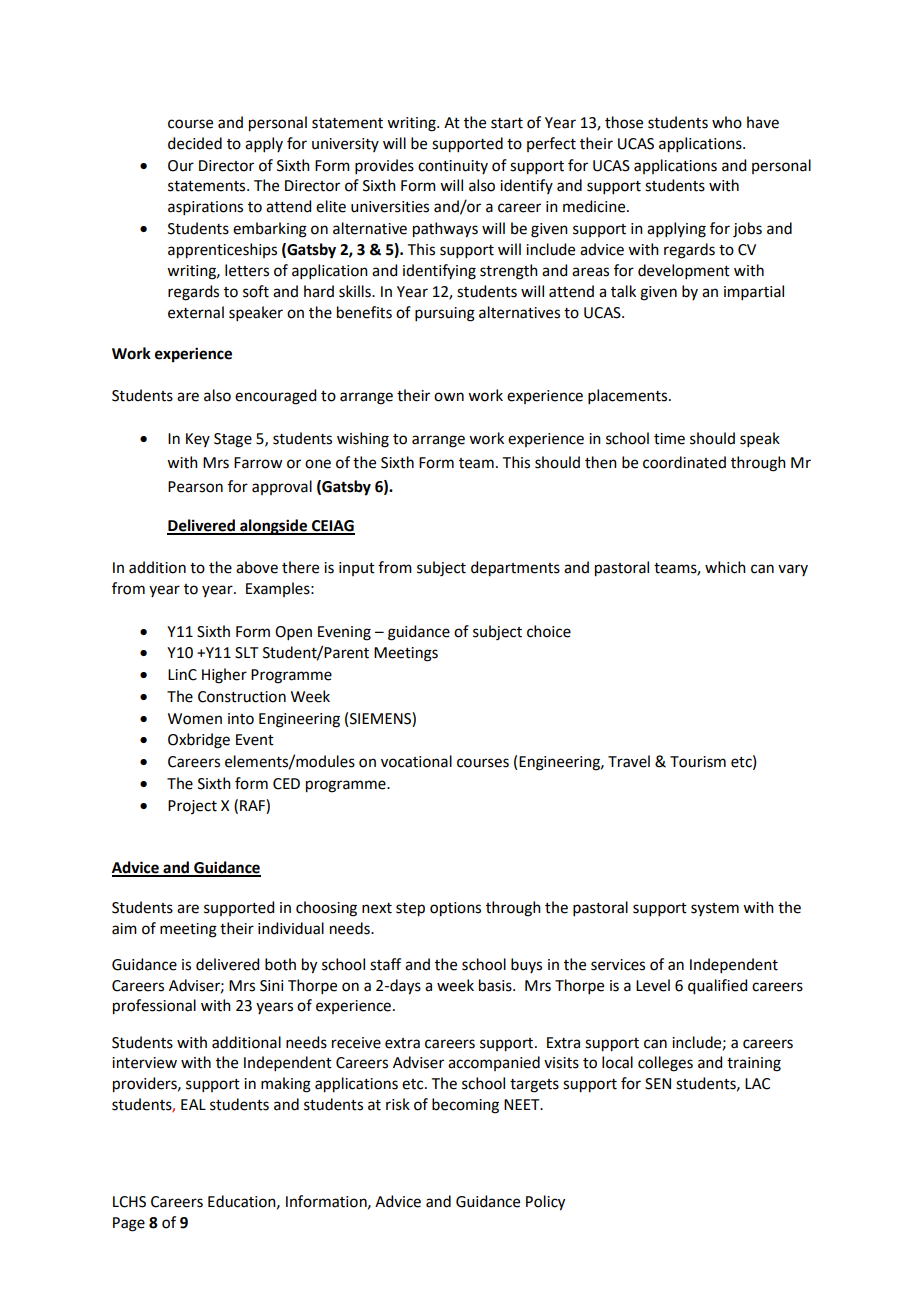  Describe the element at coordinates (195, 143) in the page. I see `decided` at that location.
